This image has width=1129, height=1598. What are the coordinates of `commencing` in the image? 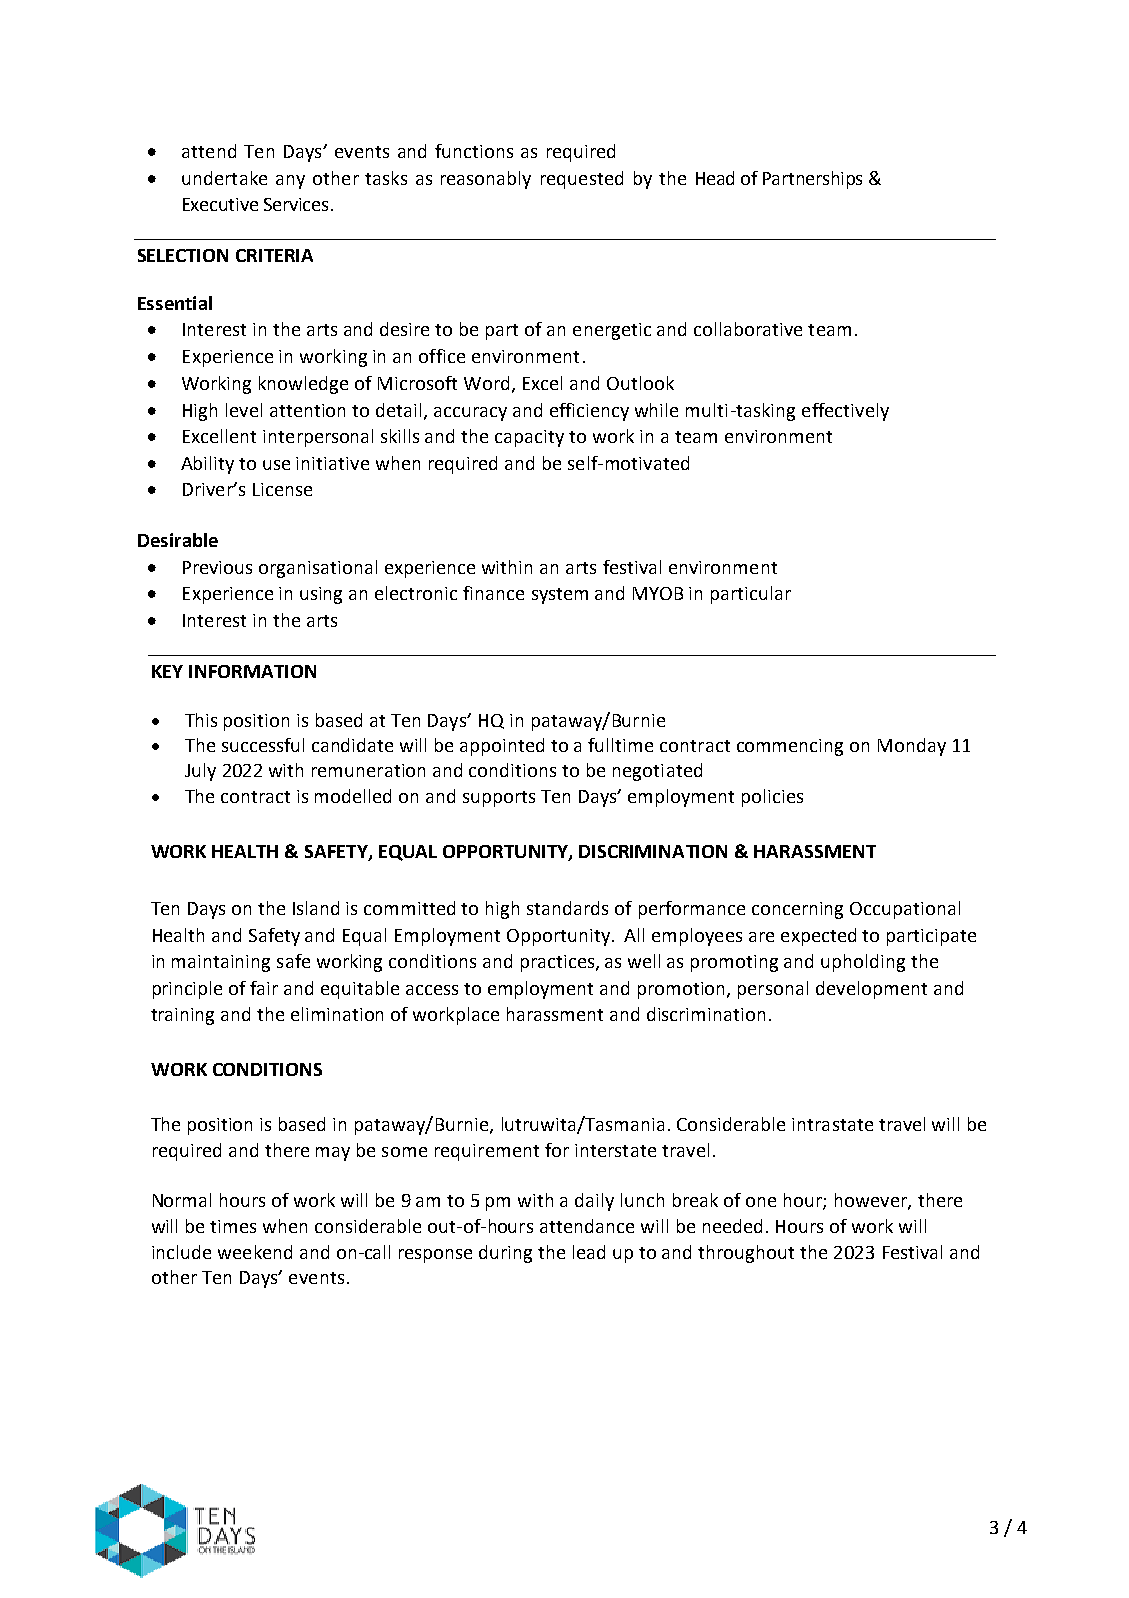 It's located at (790, 747).
